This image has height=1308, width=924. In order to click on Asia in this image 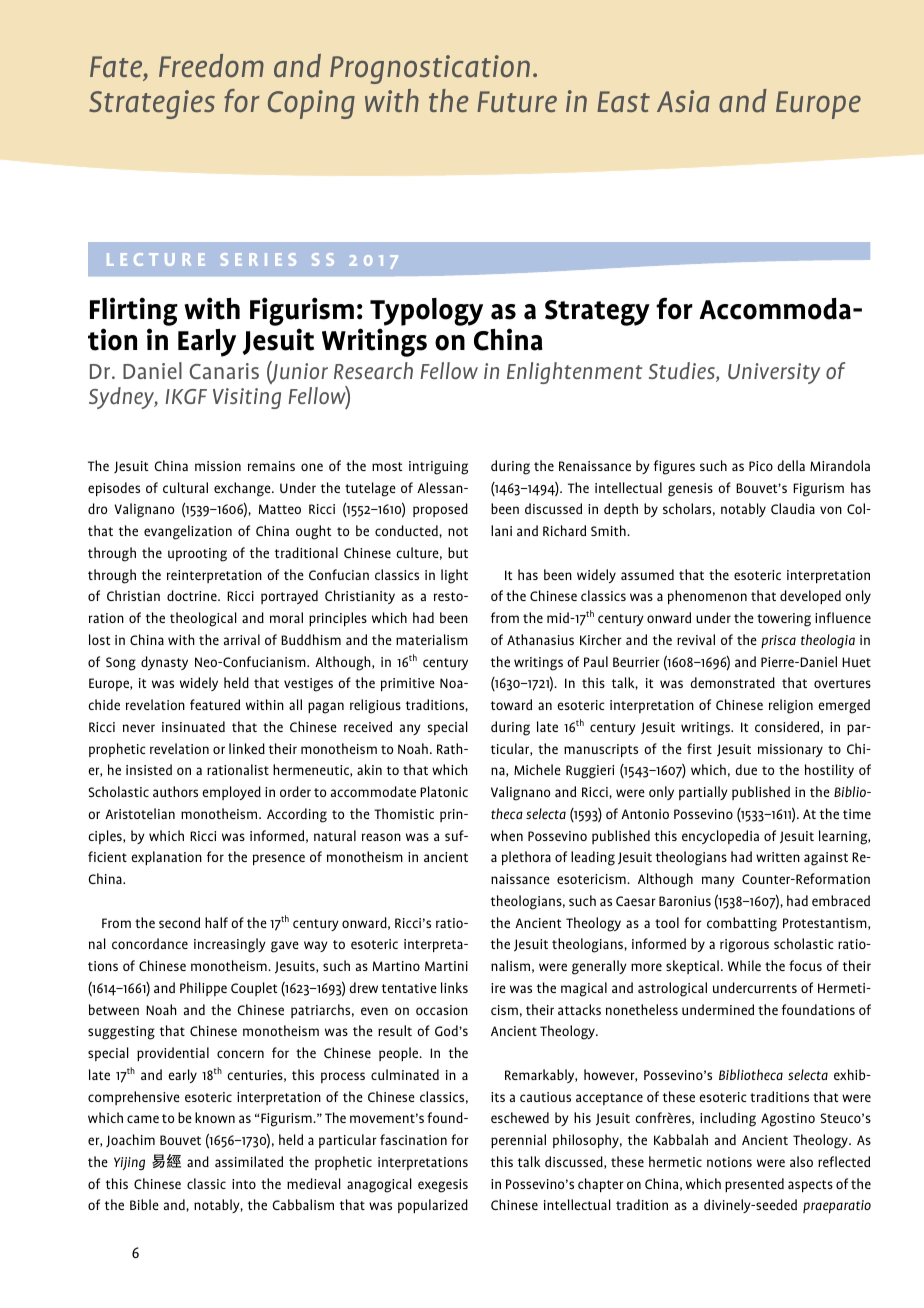, I will do `click(683, 101)`.
